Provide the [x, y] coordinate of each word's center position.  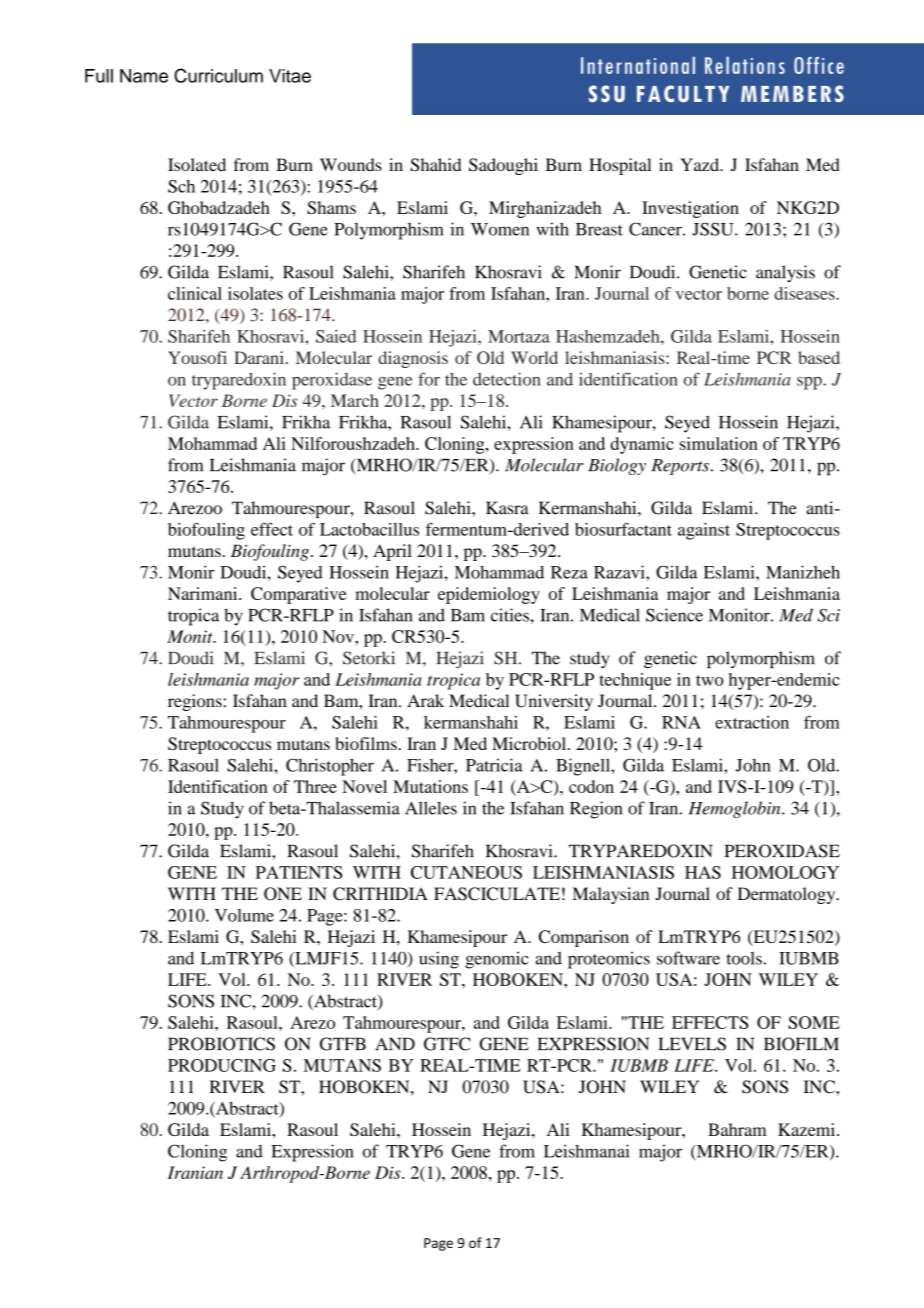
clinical [195, 293]
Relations [745, 65]
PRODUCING [222, 1065]
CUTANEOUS [466, 872]
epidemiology [489, 595]
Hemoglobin [736, 809]
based [819, 357]
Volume [244, 915]
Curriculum [218, 75]
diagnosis [413, 359]
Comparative [299, 595]
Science [674, 615]
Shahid [435, 165]
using [439, 960]
